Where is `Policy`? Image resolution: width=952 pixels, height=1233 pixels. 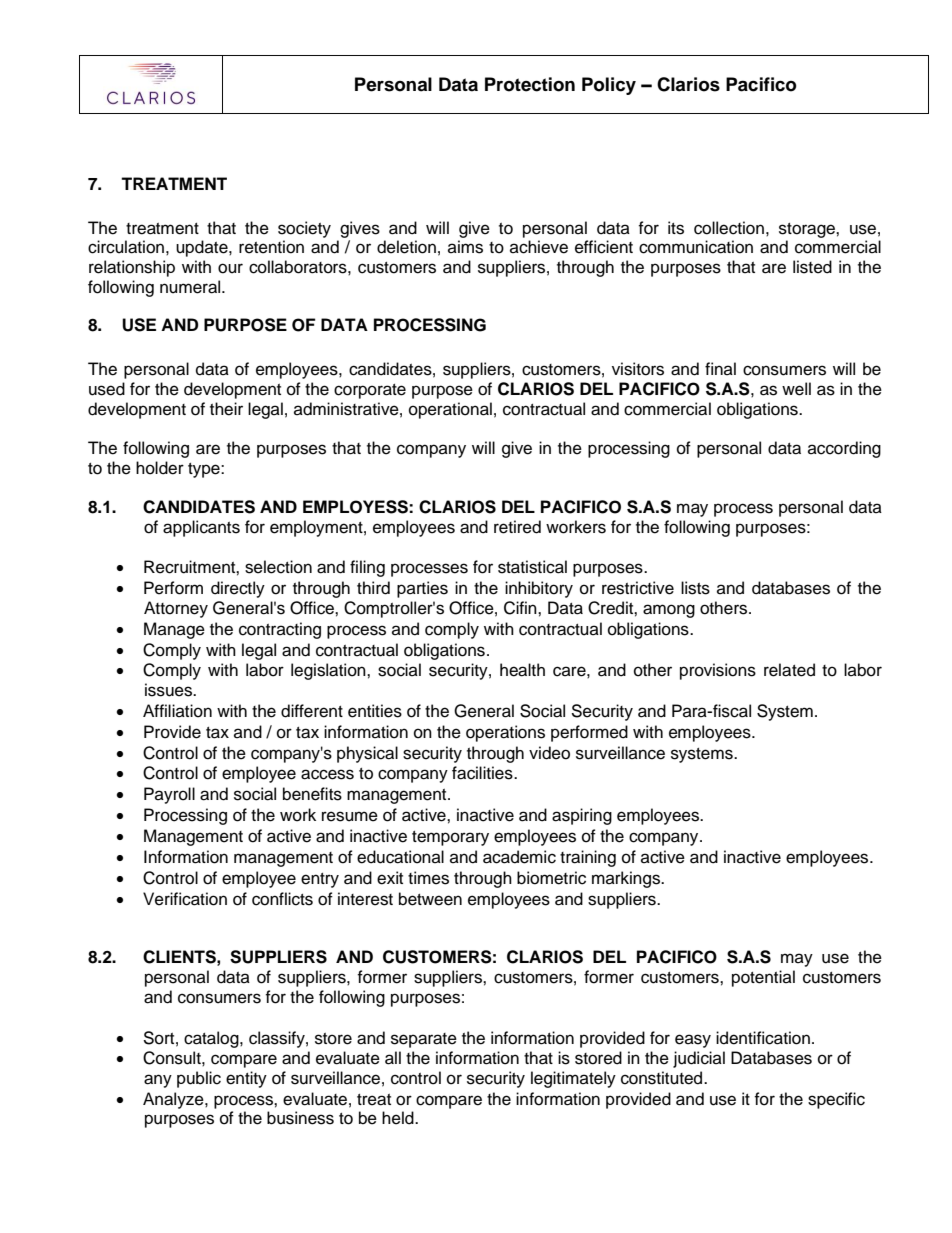 Policy is located at coordinates (609, 86).
